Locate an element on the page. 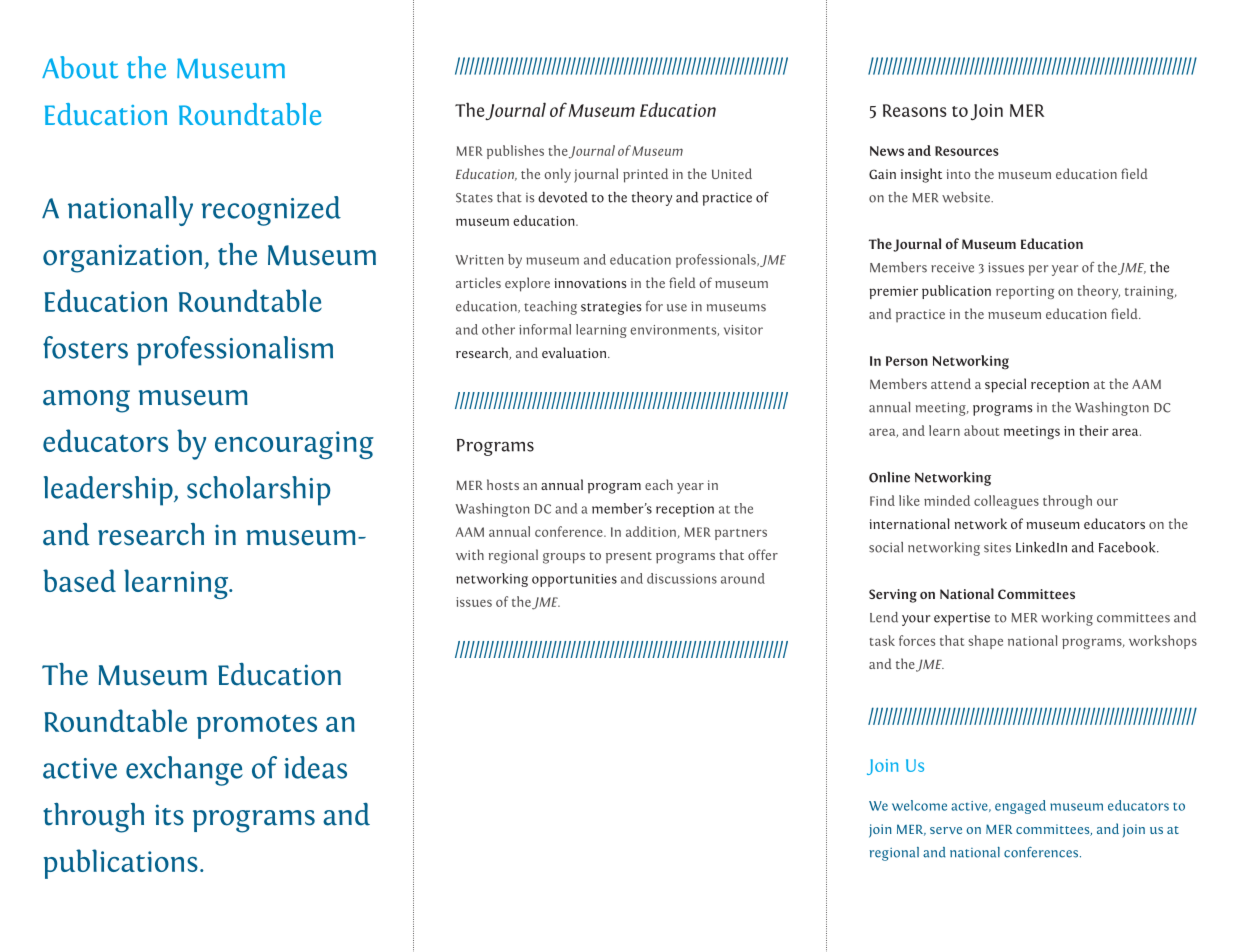 The height and width of the document is (952, 1233). reporting is located at coordinates (1025, 292).
